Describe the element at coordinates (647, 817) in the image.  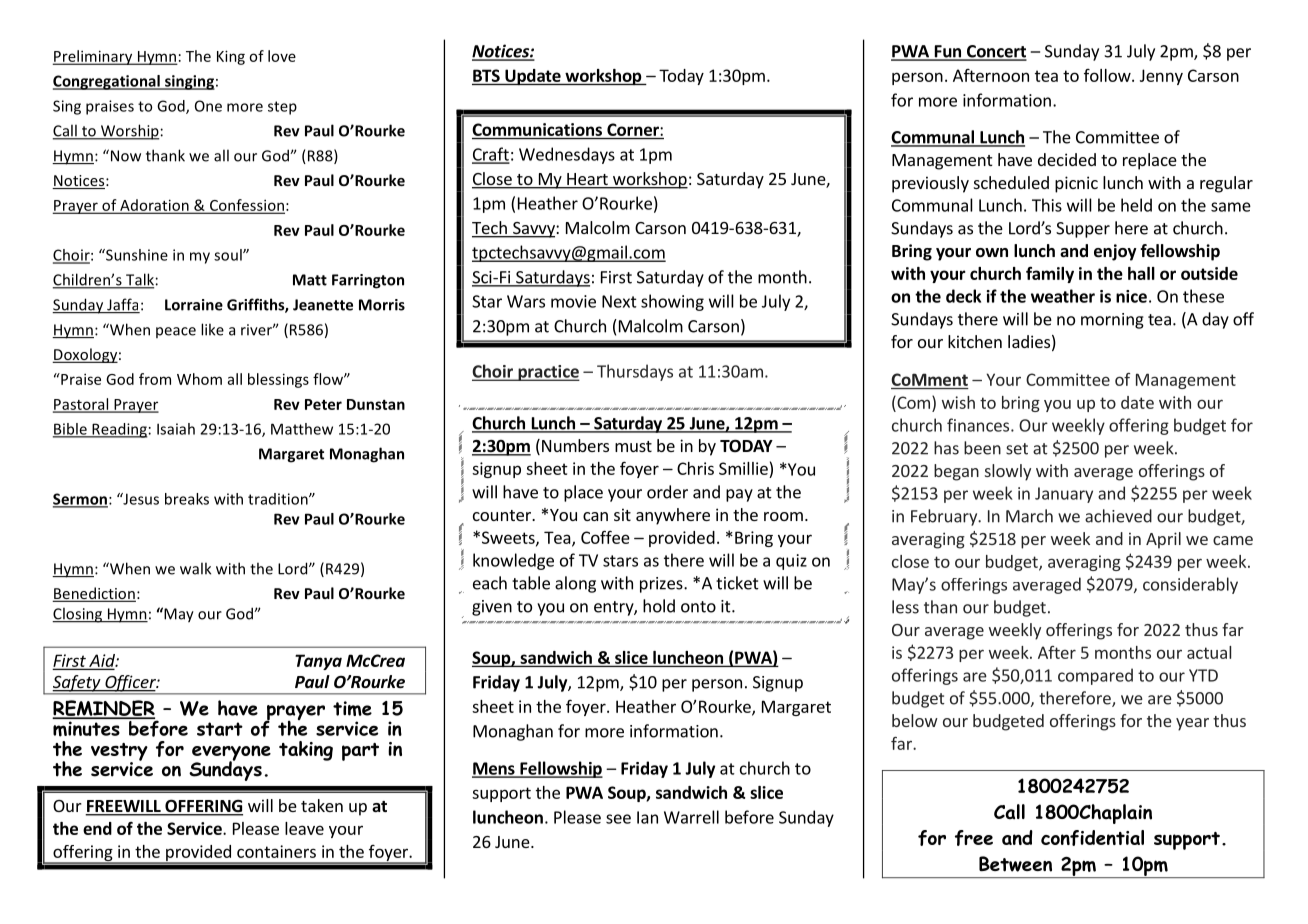
I see `Ian` at that location.
